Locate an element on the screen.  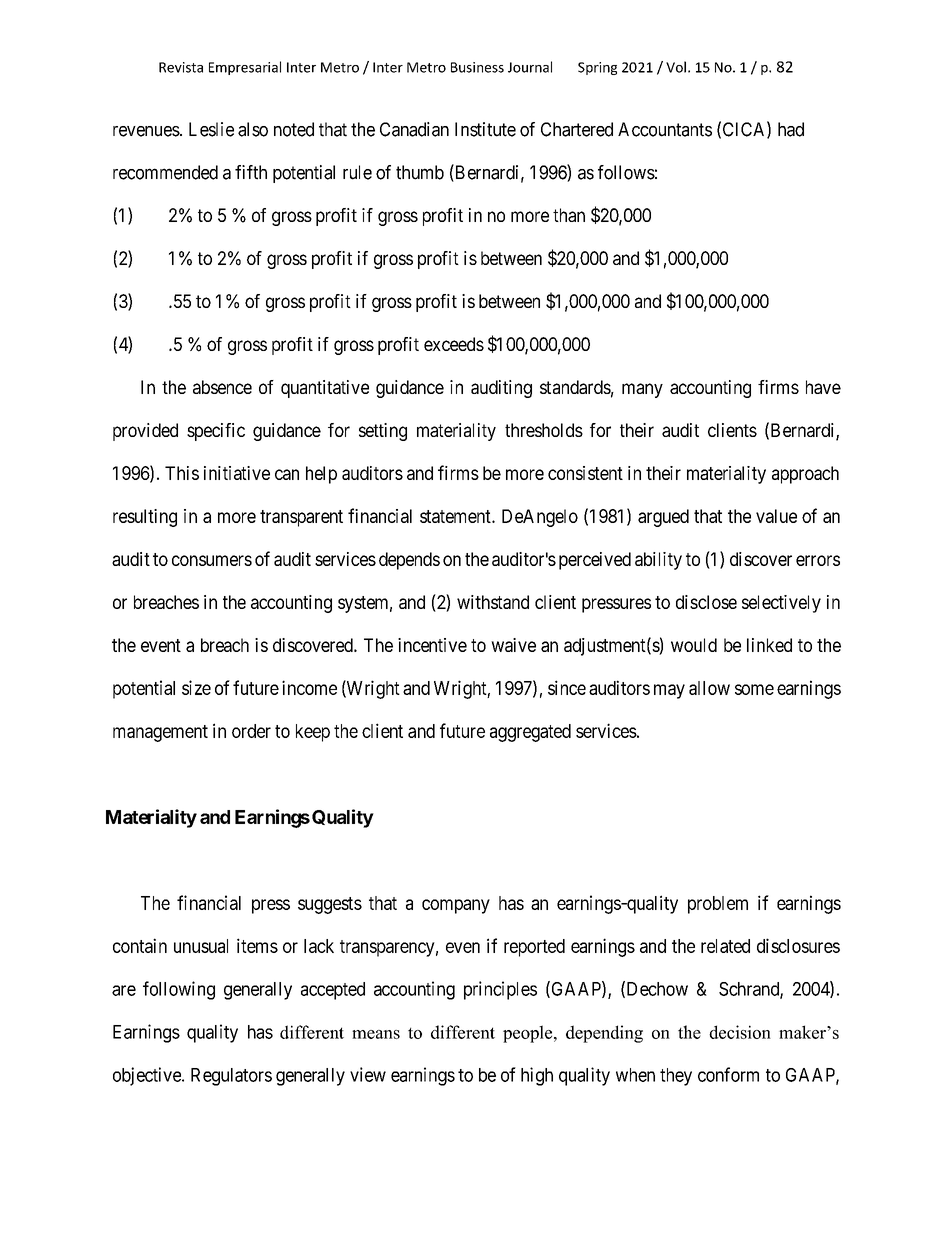
Regulators is located at coordinates (231, 1077).
